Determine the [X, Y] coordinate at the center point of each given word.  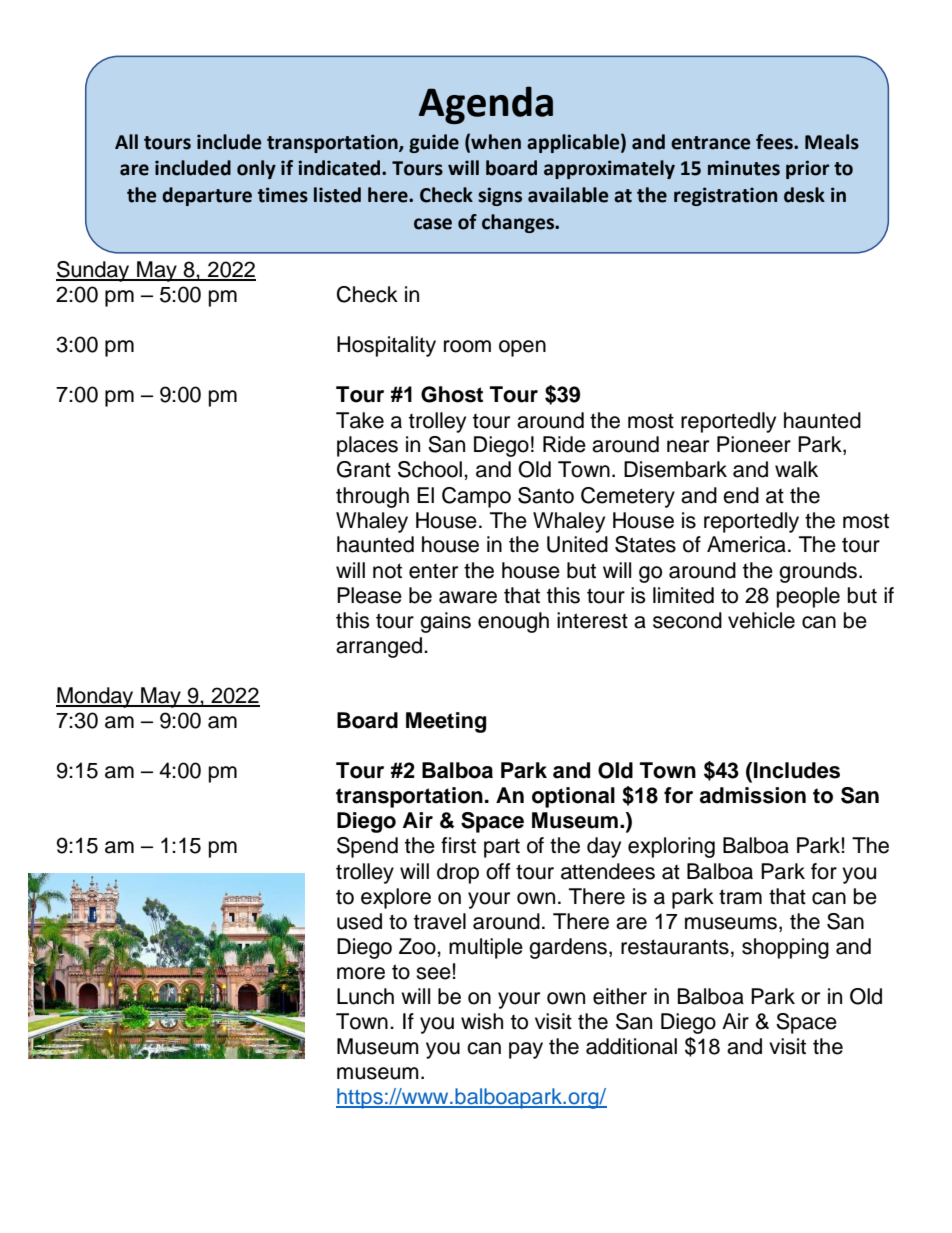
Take [360, 420]
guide [434, 143]
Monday [96, 697]
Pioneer [754, 444]
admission [753, 795]
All [126, 141]
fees [775, 142]
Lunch [365, 996]
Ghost [452, 394]
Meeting [446, 722]
